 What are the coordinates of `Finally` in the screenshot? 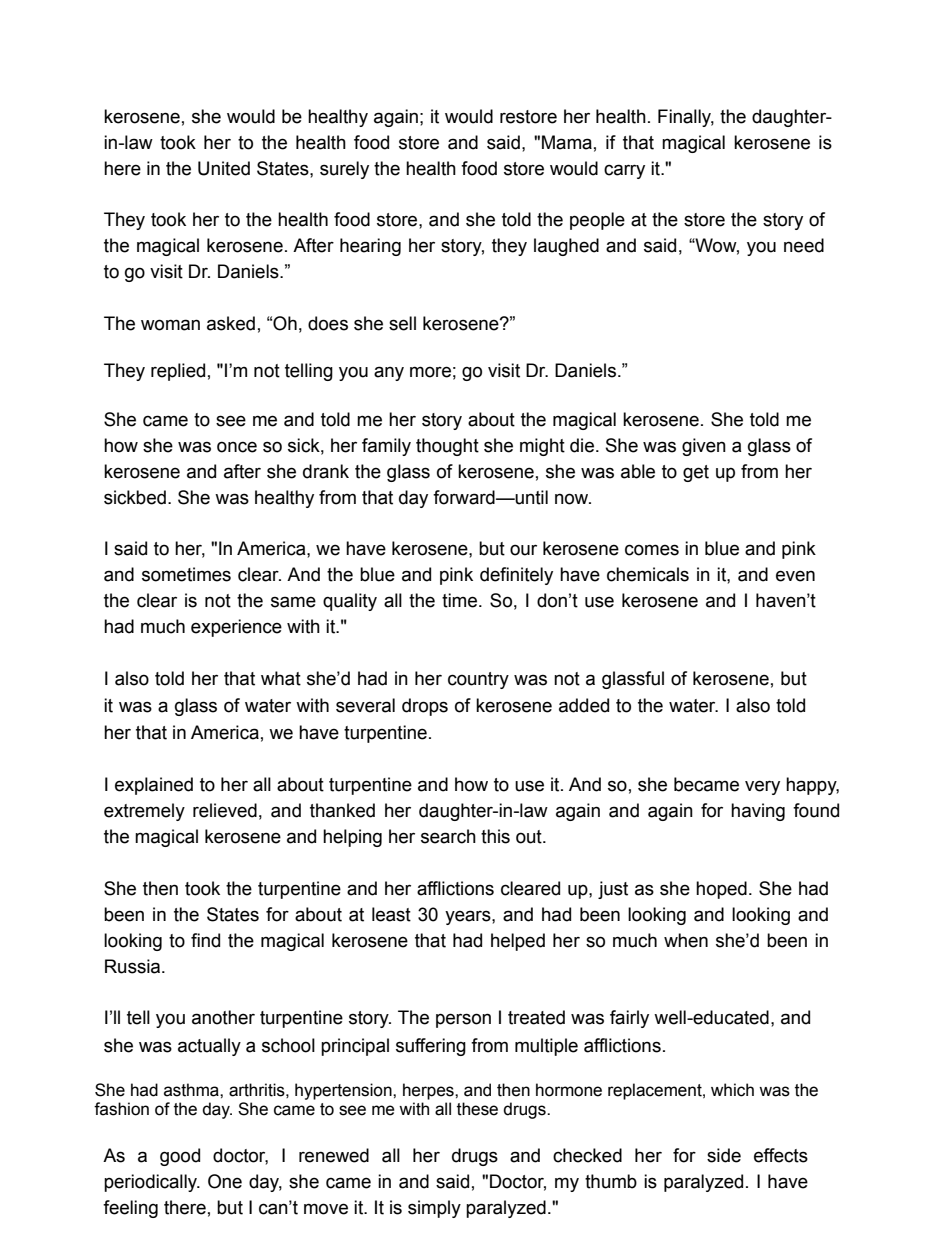 It's located at (686, 118).
